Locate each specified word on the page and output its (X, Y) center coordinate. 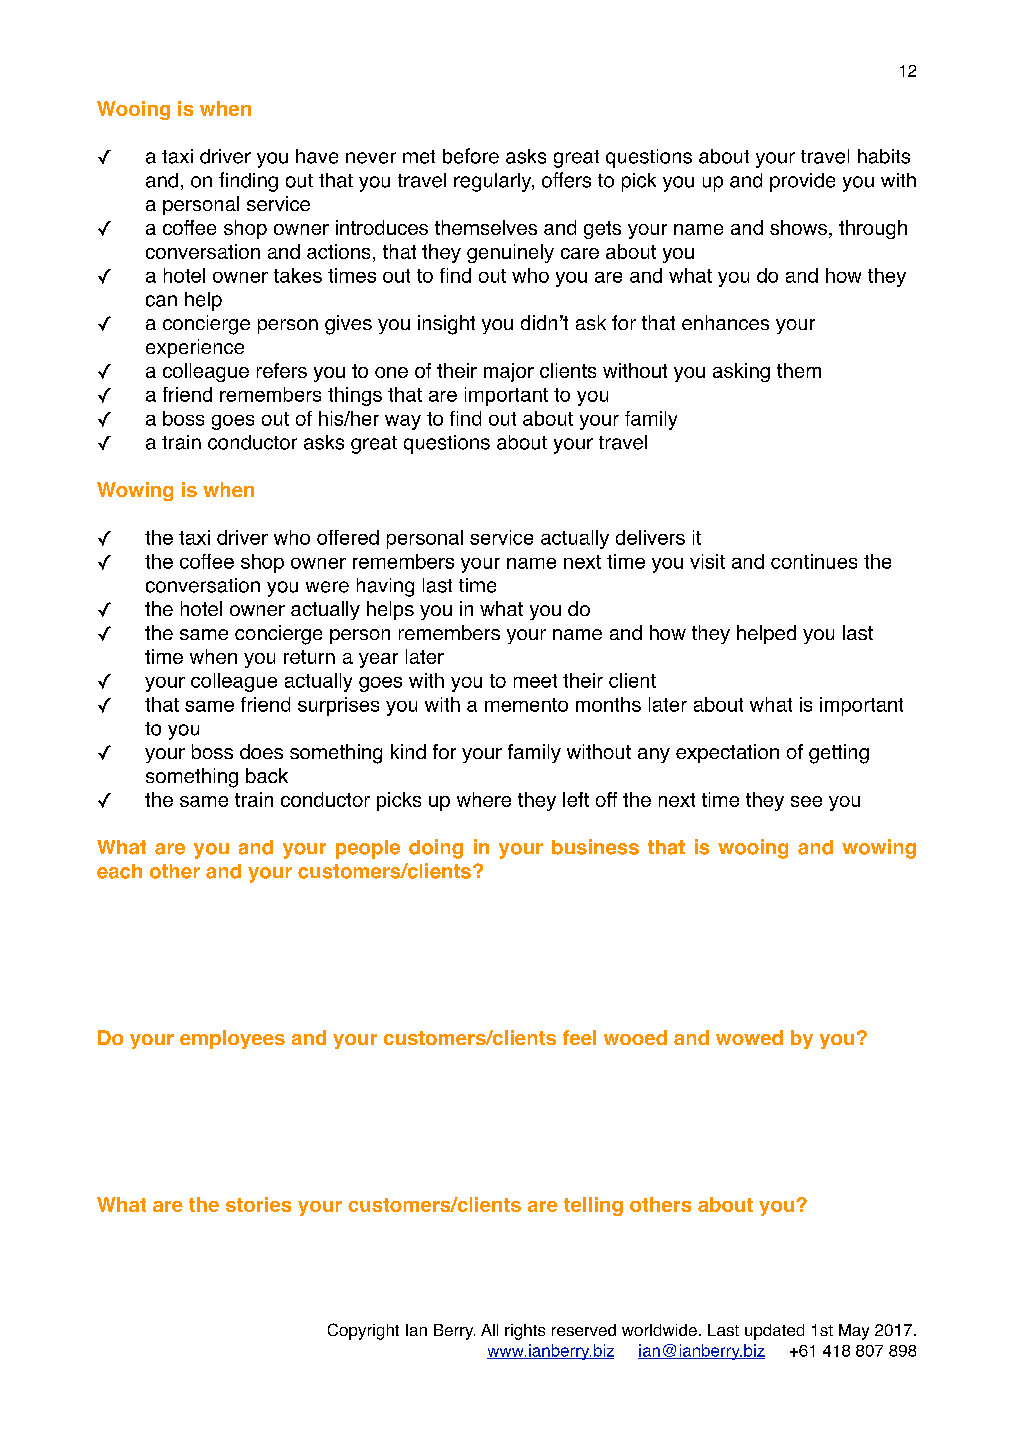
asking (741, 372)
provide (802, 182)
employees (232, 1039)
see (806, 801)
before (471, 156)
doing (436, 849)
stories (258, 1204)
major (509, 372)
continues (814, 561)
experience (195, 348)
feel (579, 1037)
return (309, 657)
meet (535, 681)
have (317, 156)
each (119, 871)
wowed (749, 1037)
